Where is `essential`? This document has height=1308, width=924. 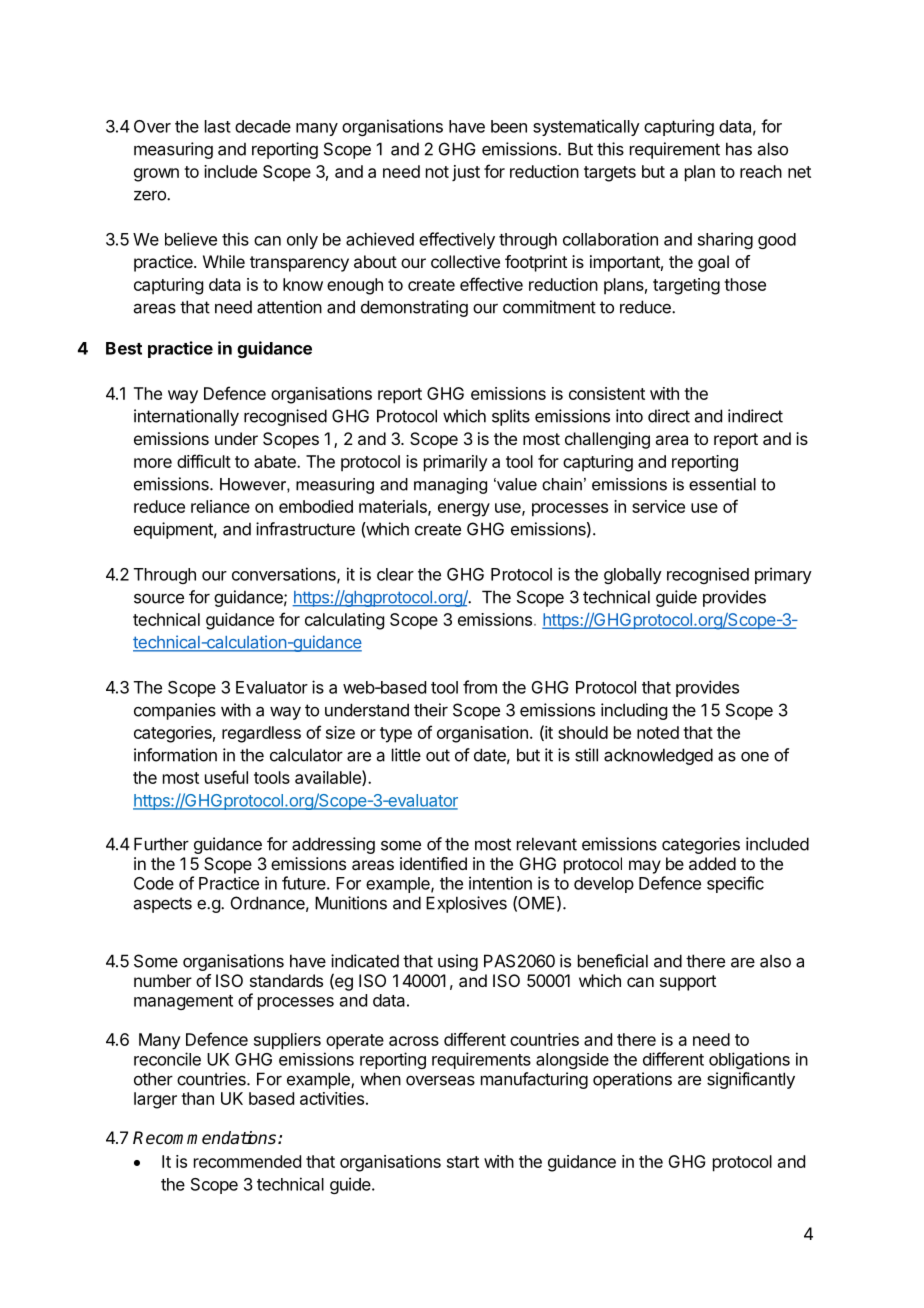
essential is located at coordinates (722, 484).
